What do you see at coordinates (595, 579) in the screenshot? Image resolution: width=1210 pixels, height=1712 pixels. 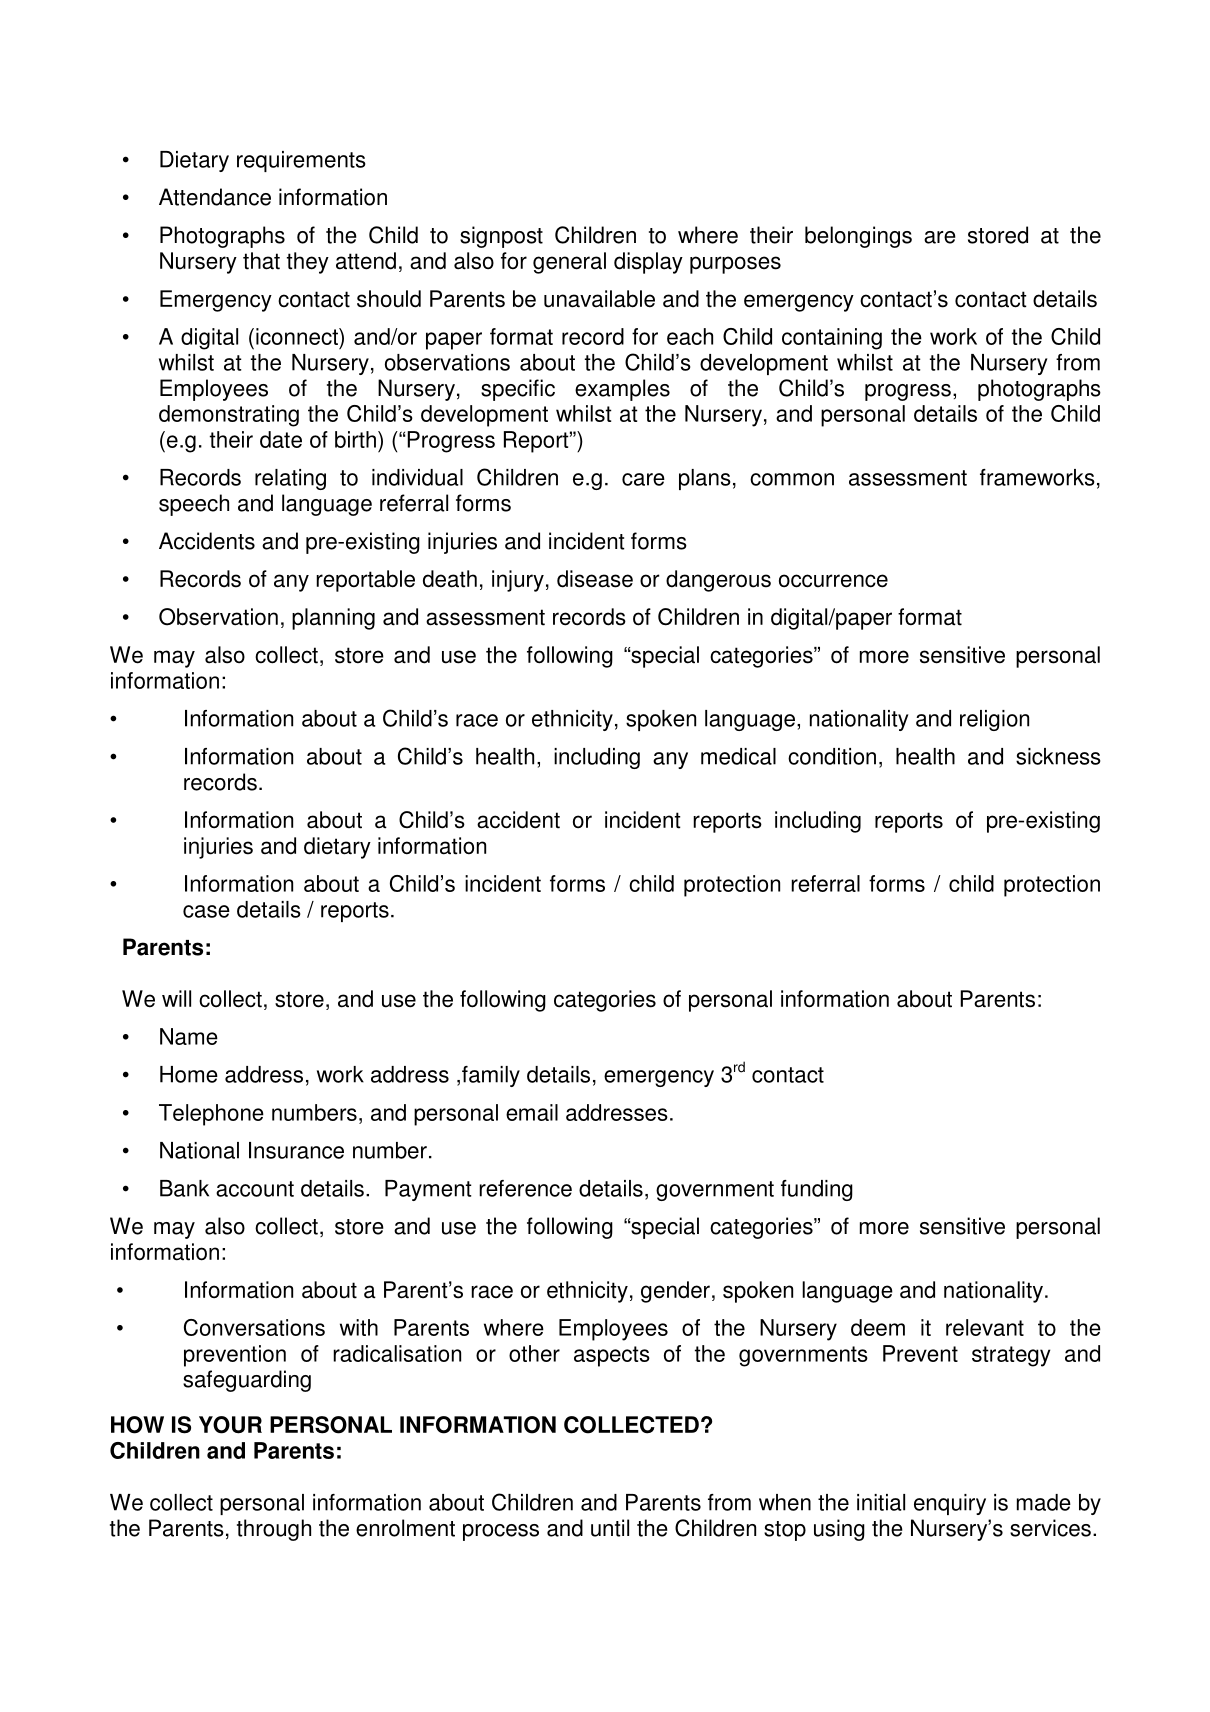 I see `disease` at bounding box center [595, 579].
